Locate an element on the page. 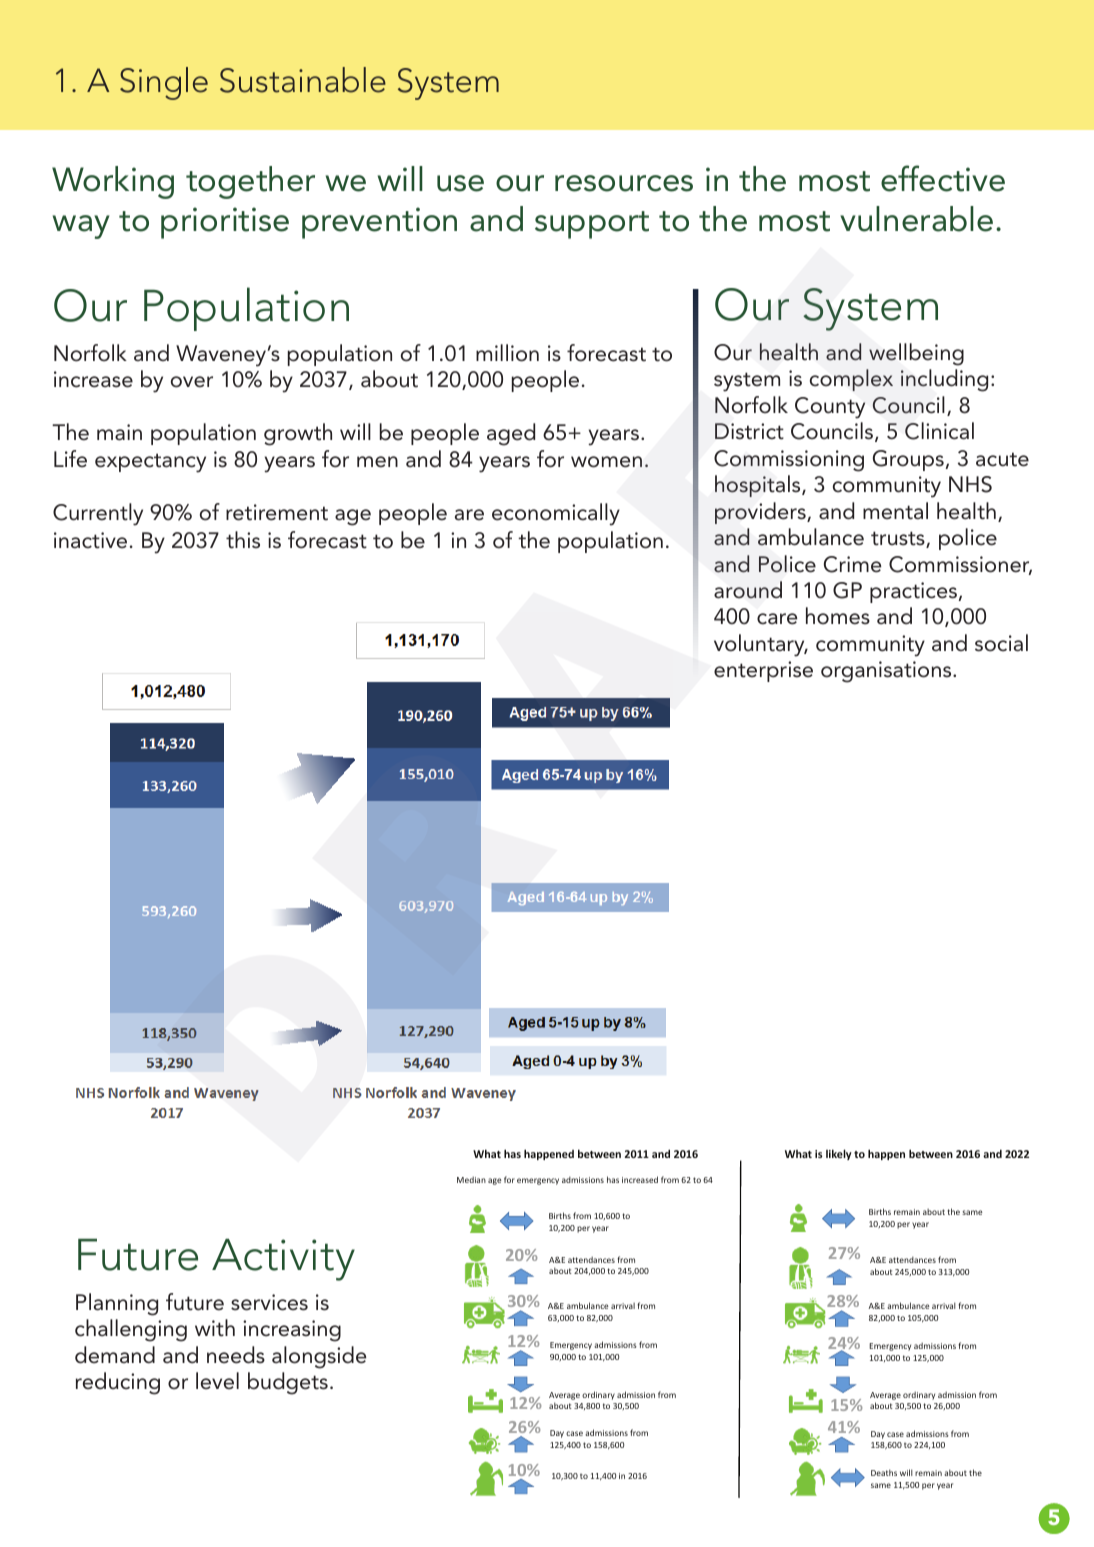  this is located at coordinates (243, 540).
